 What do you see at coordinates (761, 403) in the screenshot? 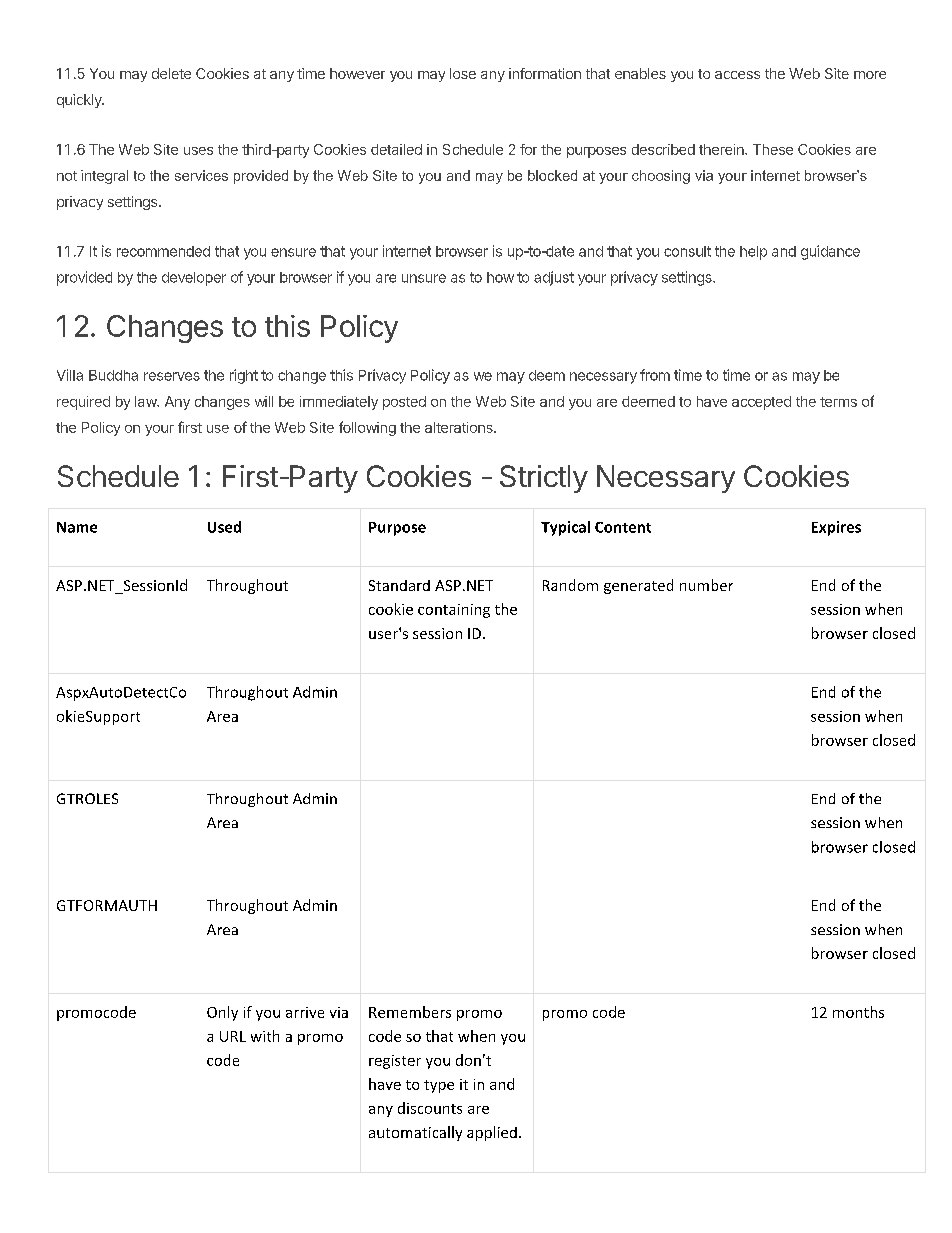
I see `accepted` at bounding box center [761, 403].
